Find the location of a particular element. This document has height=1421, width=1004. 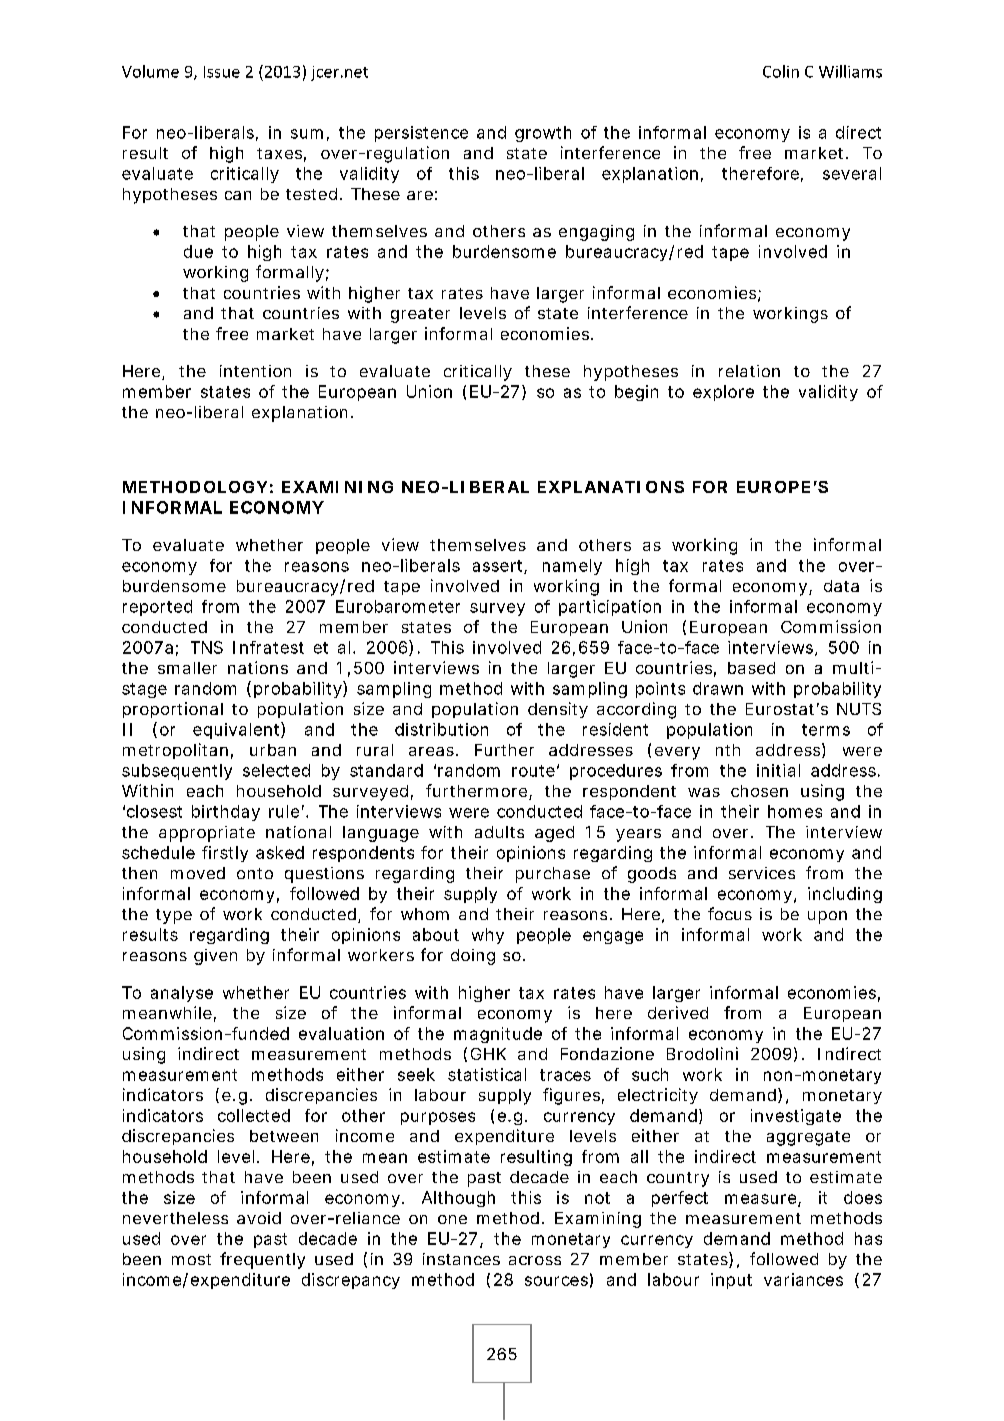

avoid is located at coordinates (259, 1218).
